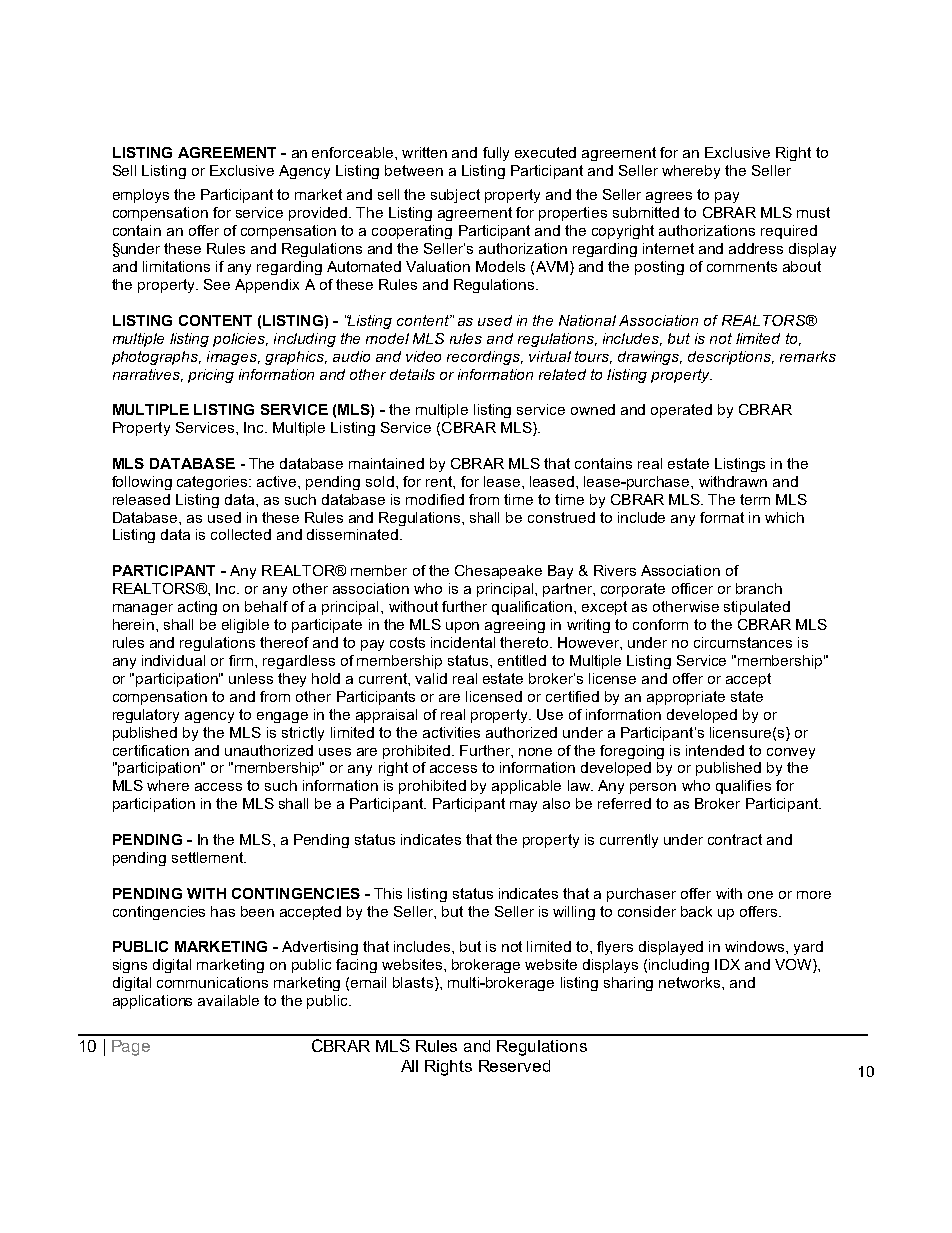 This page has width=952, height=1233. What do you see at coordinates (455, 196) in the page?
I see `subject` at bounding box center [455, 196].
